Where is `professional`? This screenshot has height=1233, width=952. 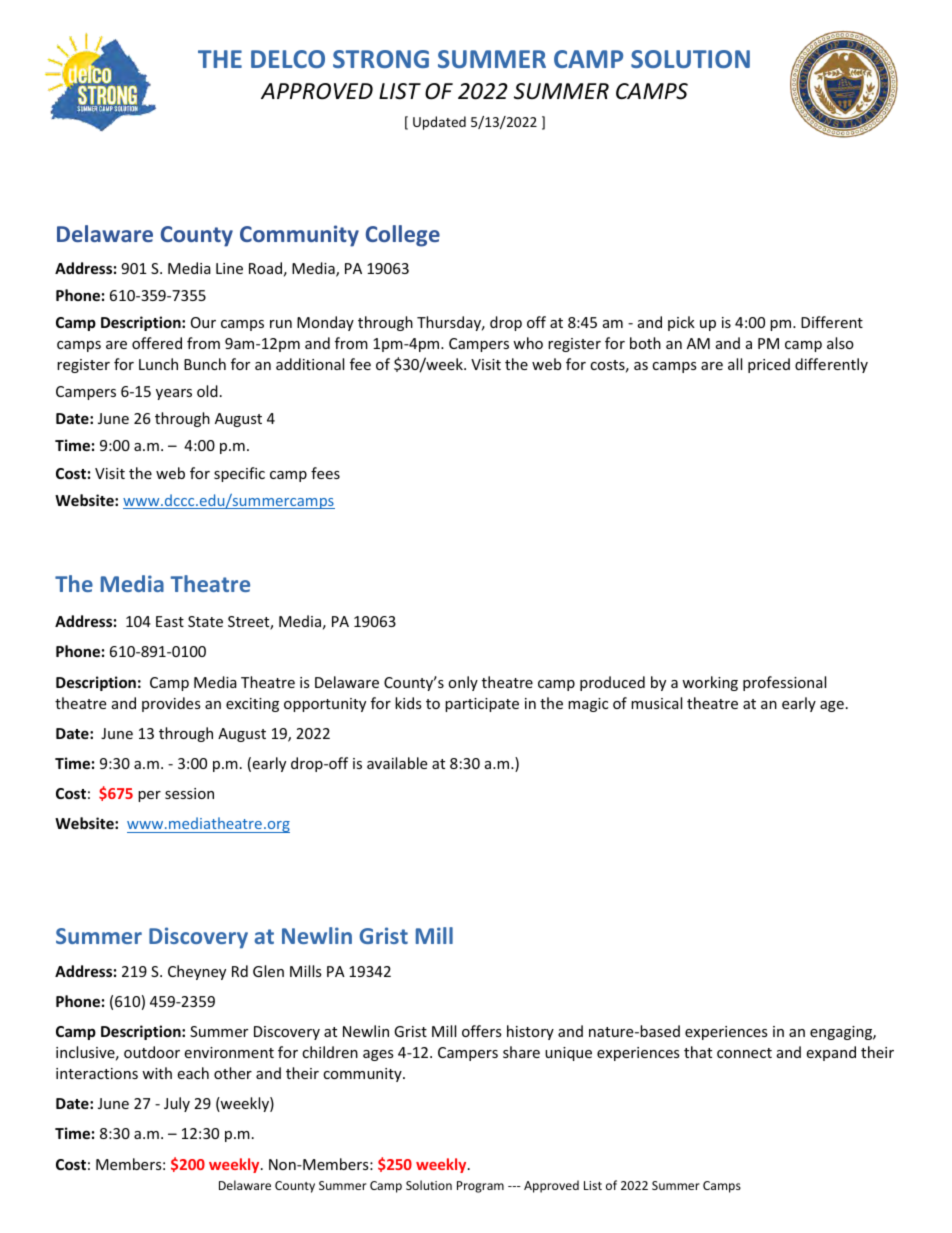
professional is located at coordinates (784, 683).
